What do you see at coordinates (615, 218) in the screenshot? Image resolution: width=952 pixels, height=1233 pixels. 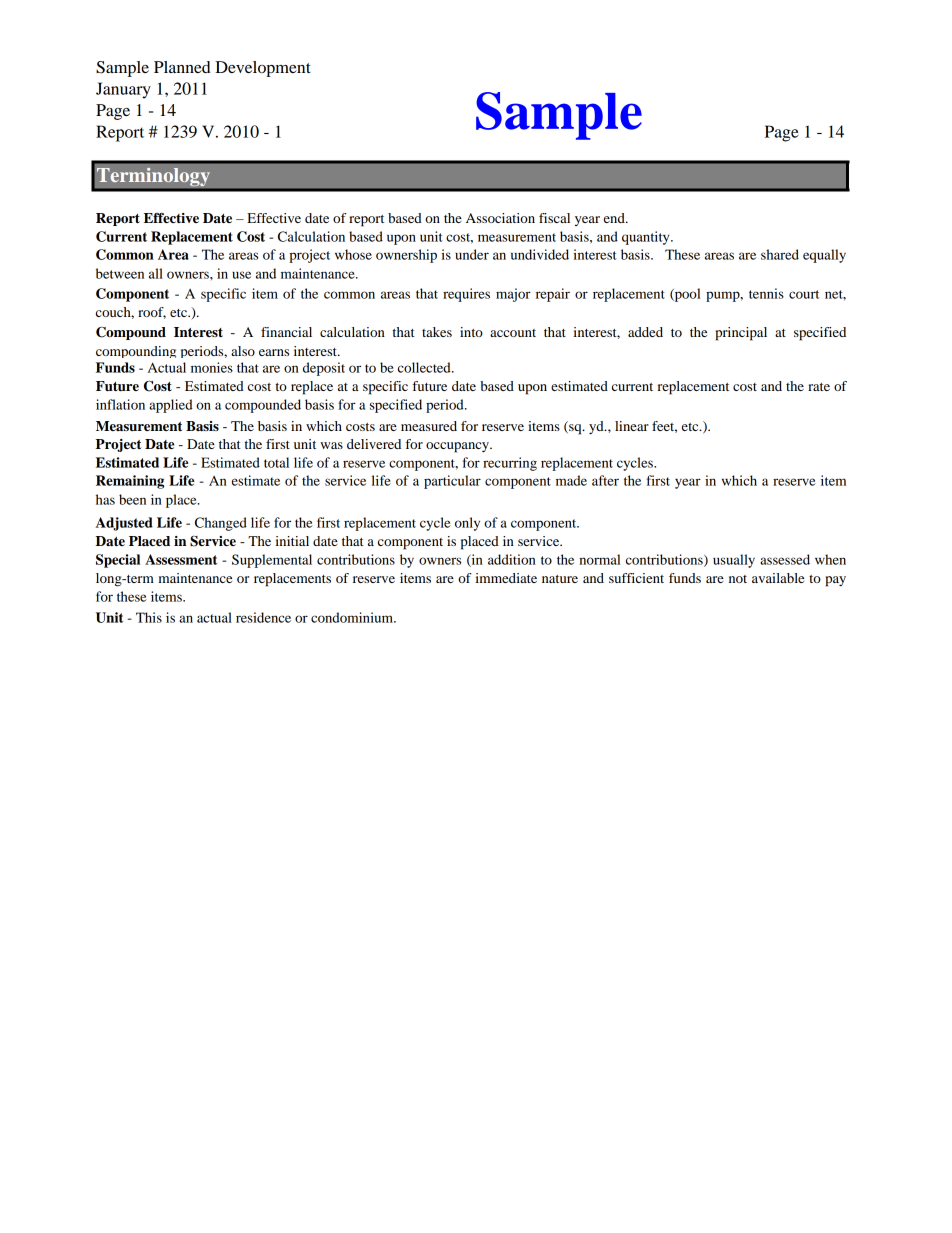 I see `end` at bounding box center [615, 218].
